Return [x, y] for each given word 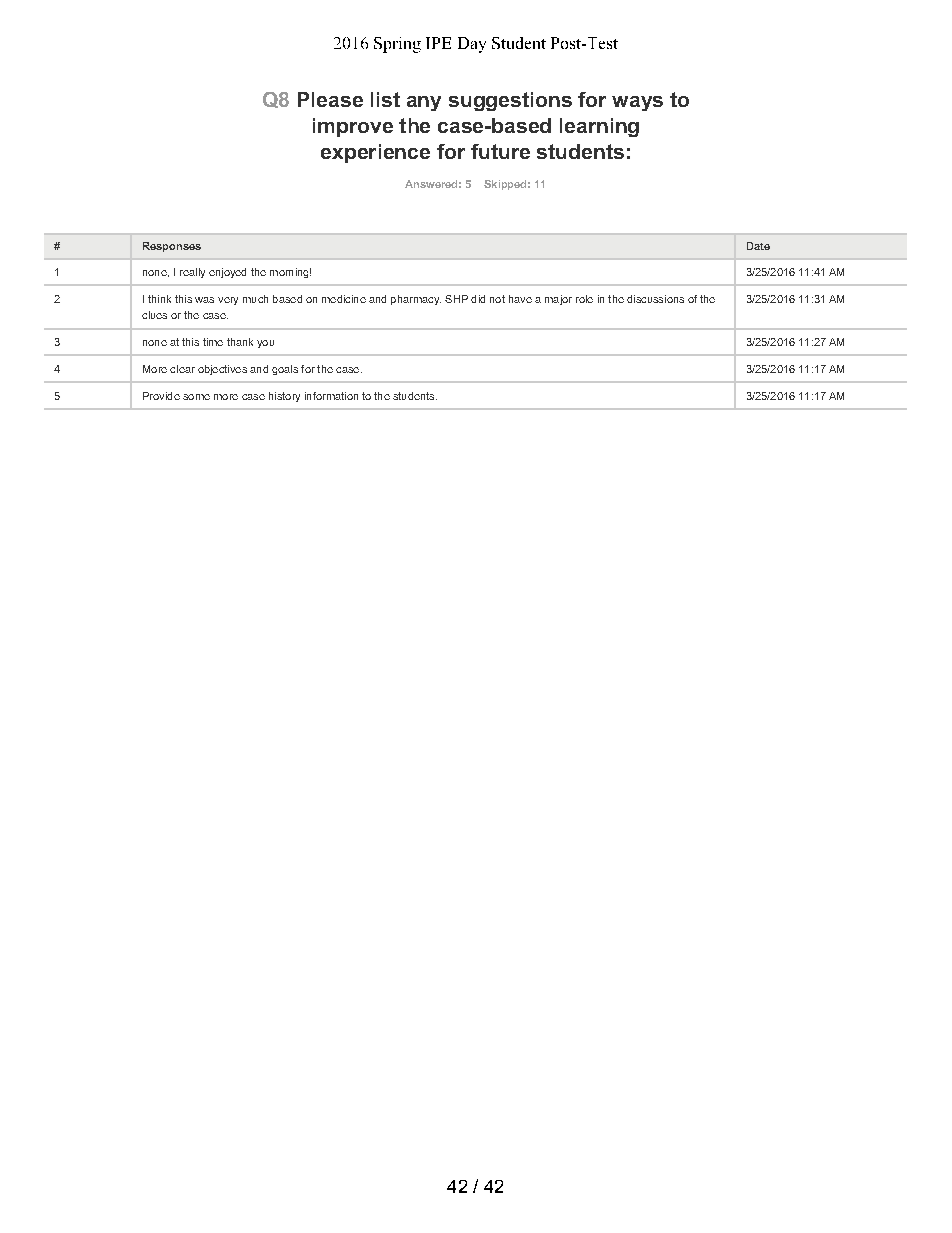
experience [375, 153]
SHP [456, 299]
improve [353, 127]
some [196, 397]
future [500, 151]
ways [637, 103]
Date [758, 246]
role [584, 299]
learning [599, 127]
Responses [172, 247]
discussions [655, 299]
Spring [397, 45]
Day [472, 45]
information [331, 396]
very [228, 301]
